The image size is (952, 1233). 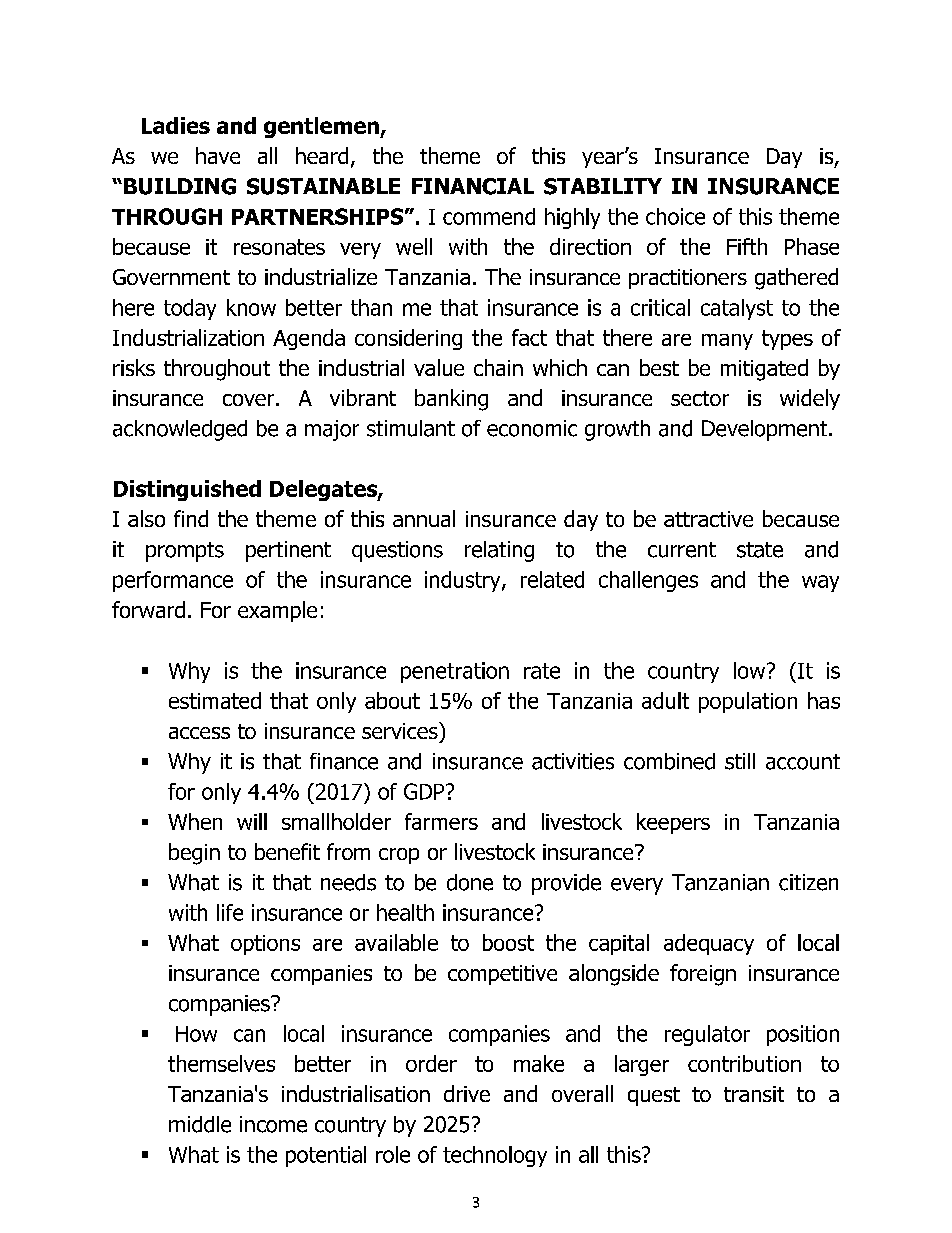 I want to click on done, so click(x=470, y=882).
